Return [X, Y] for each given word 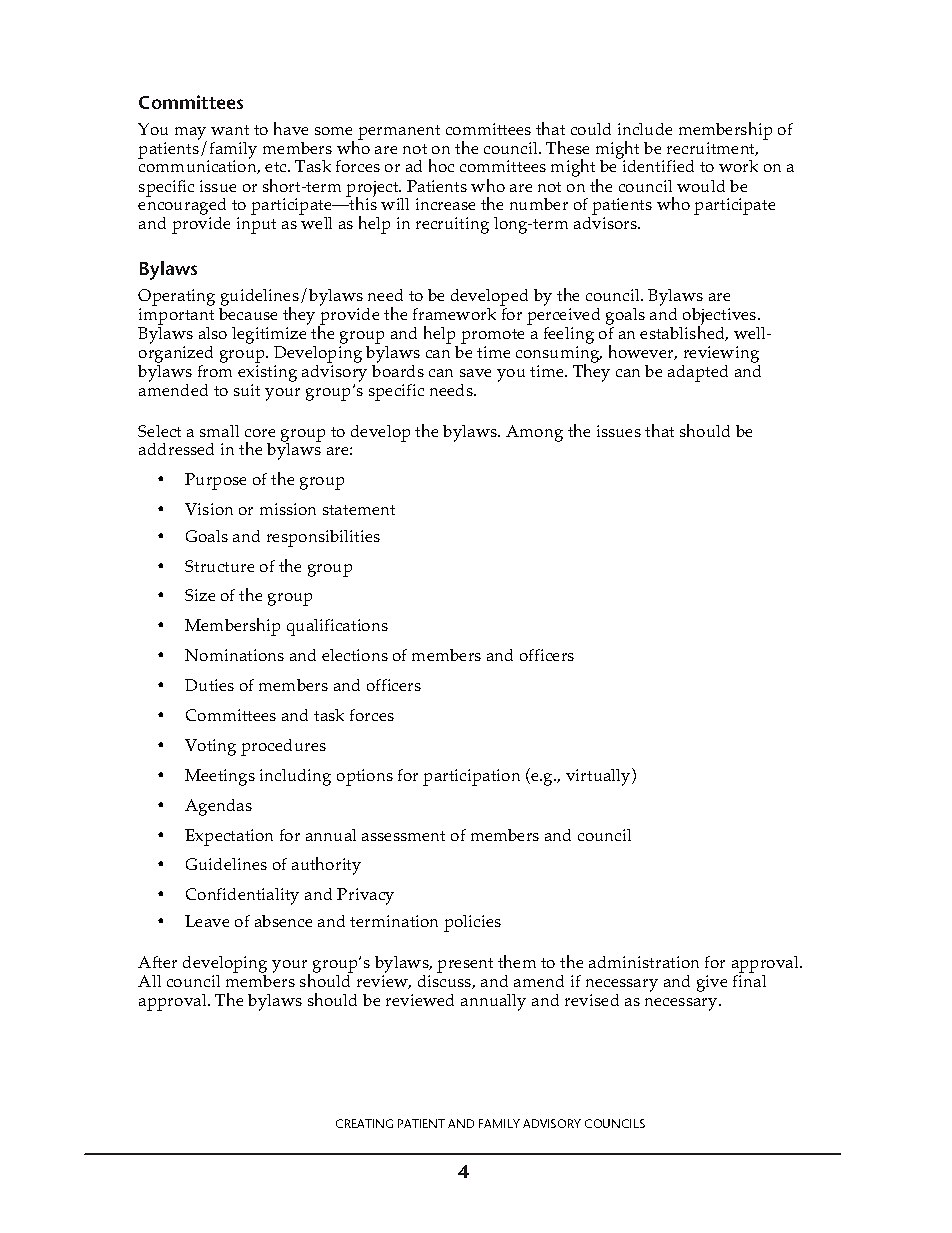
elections [355, 655]
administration [644, 962]
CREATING [364, 1123]
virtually [599, 777]
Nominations [234, 655]
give [712, 983]
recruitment [712, 149]
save [475, 373]
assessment [403, 836]
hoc [441, 165]
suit [247, 390]
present [465, 965]
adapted [698, 373]
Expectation [229, 837]
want [230, 130]
